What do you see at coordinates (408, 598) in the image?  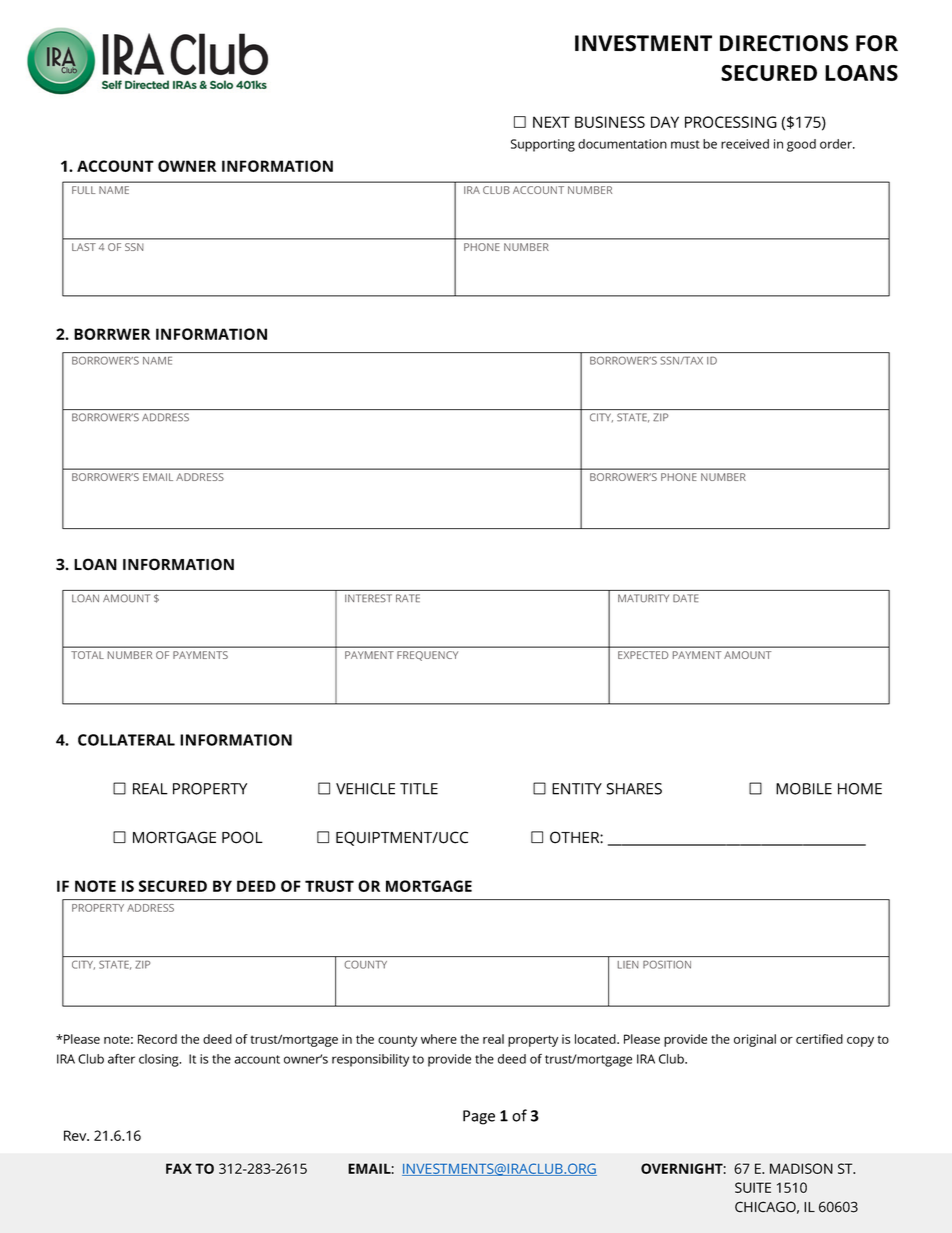 I see `RATE` at bounding box center [408, 598].
